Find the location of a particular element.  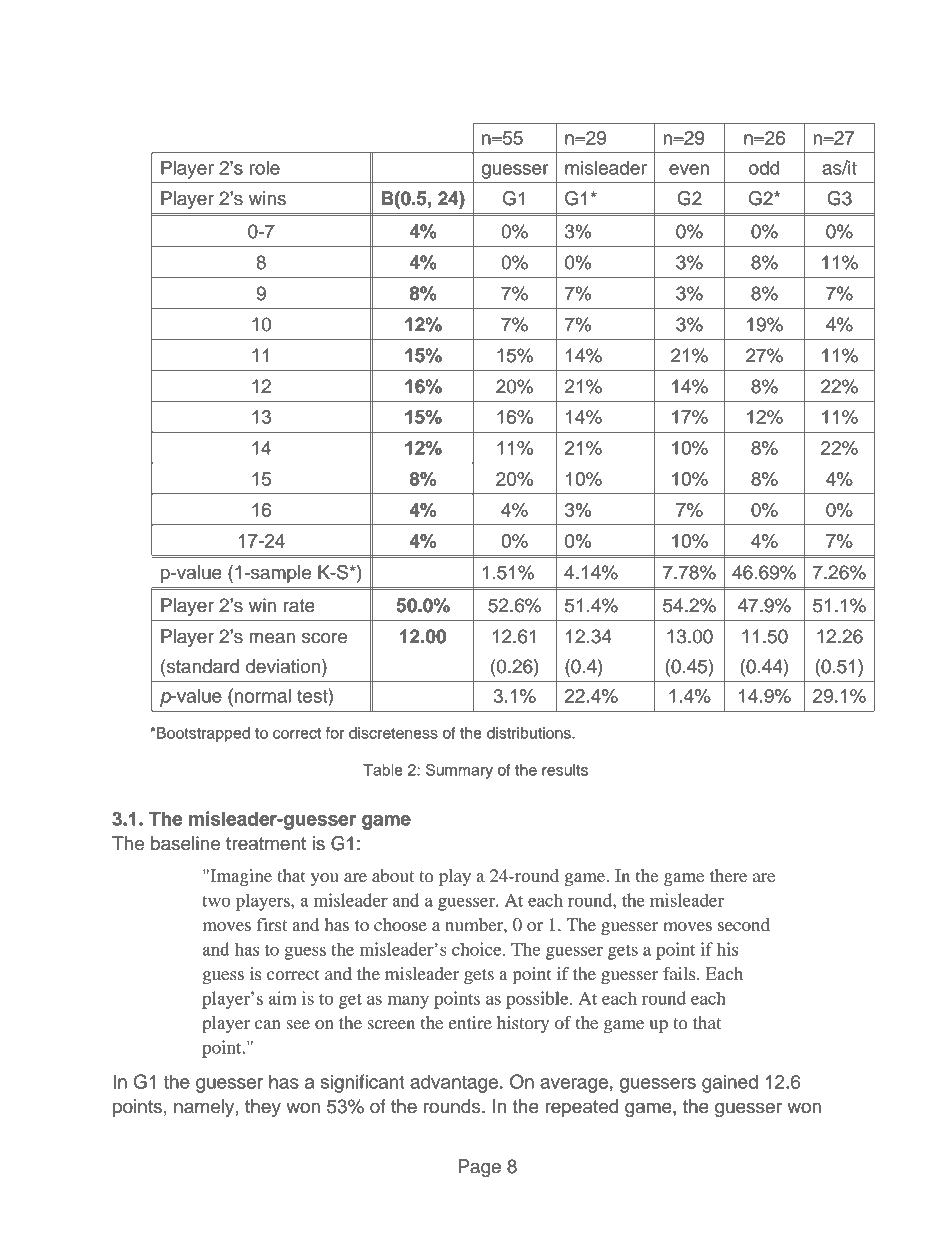

distributions is located at coordinates (530, 733).
